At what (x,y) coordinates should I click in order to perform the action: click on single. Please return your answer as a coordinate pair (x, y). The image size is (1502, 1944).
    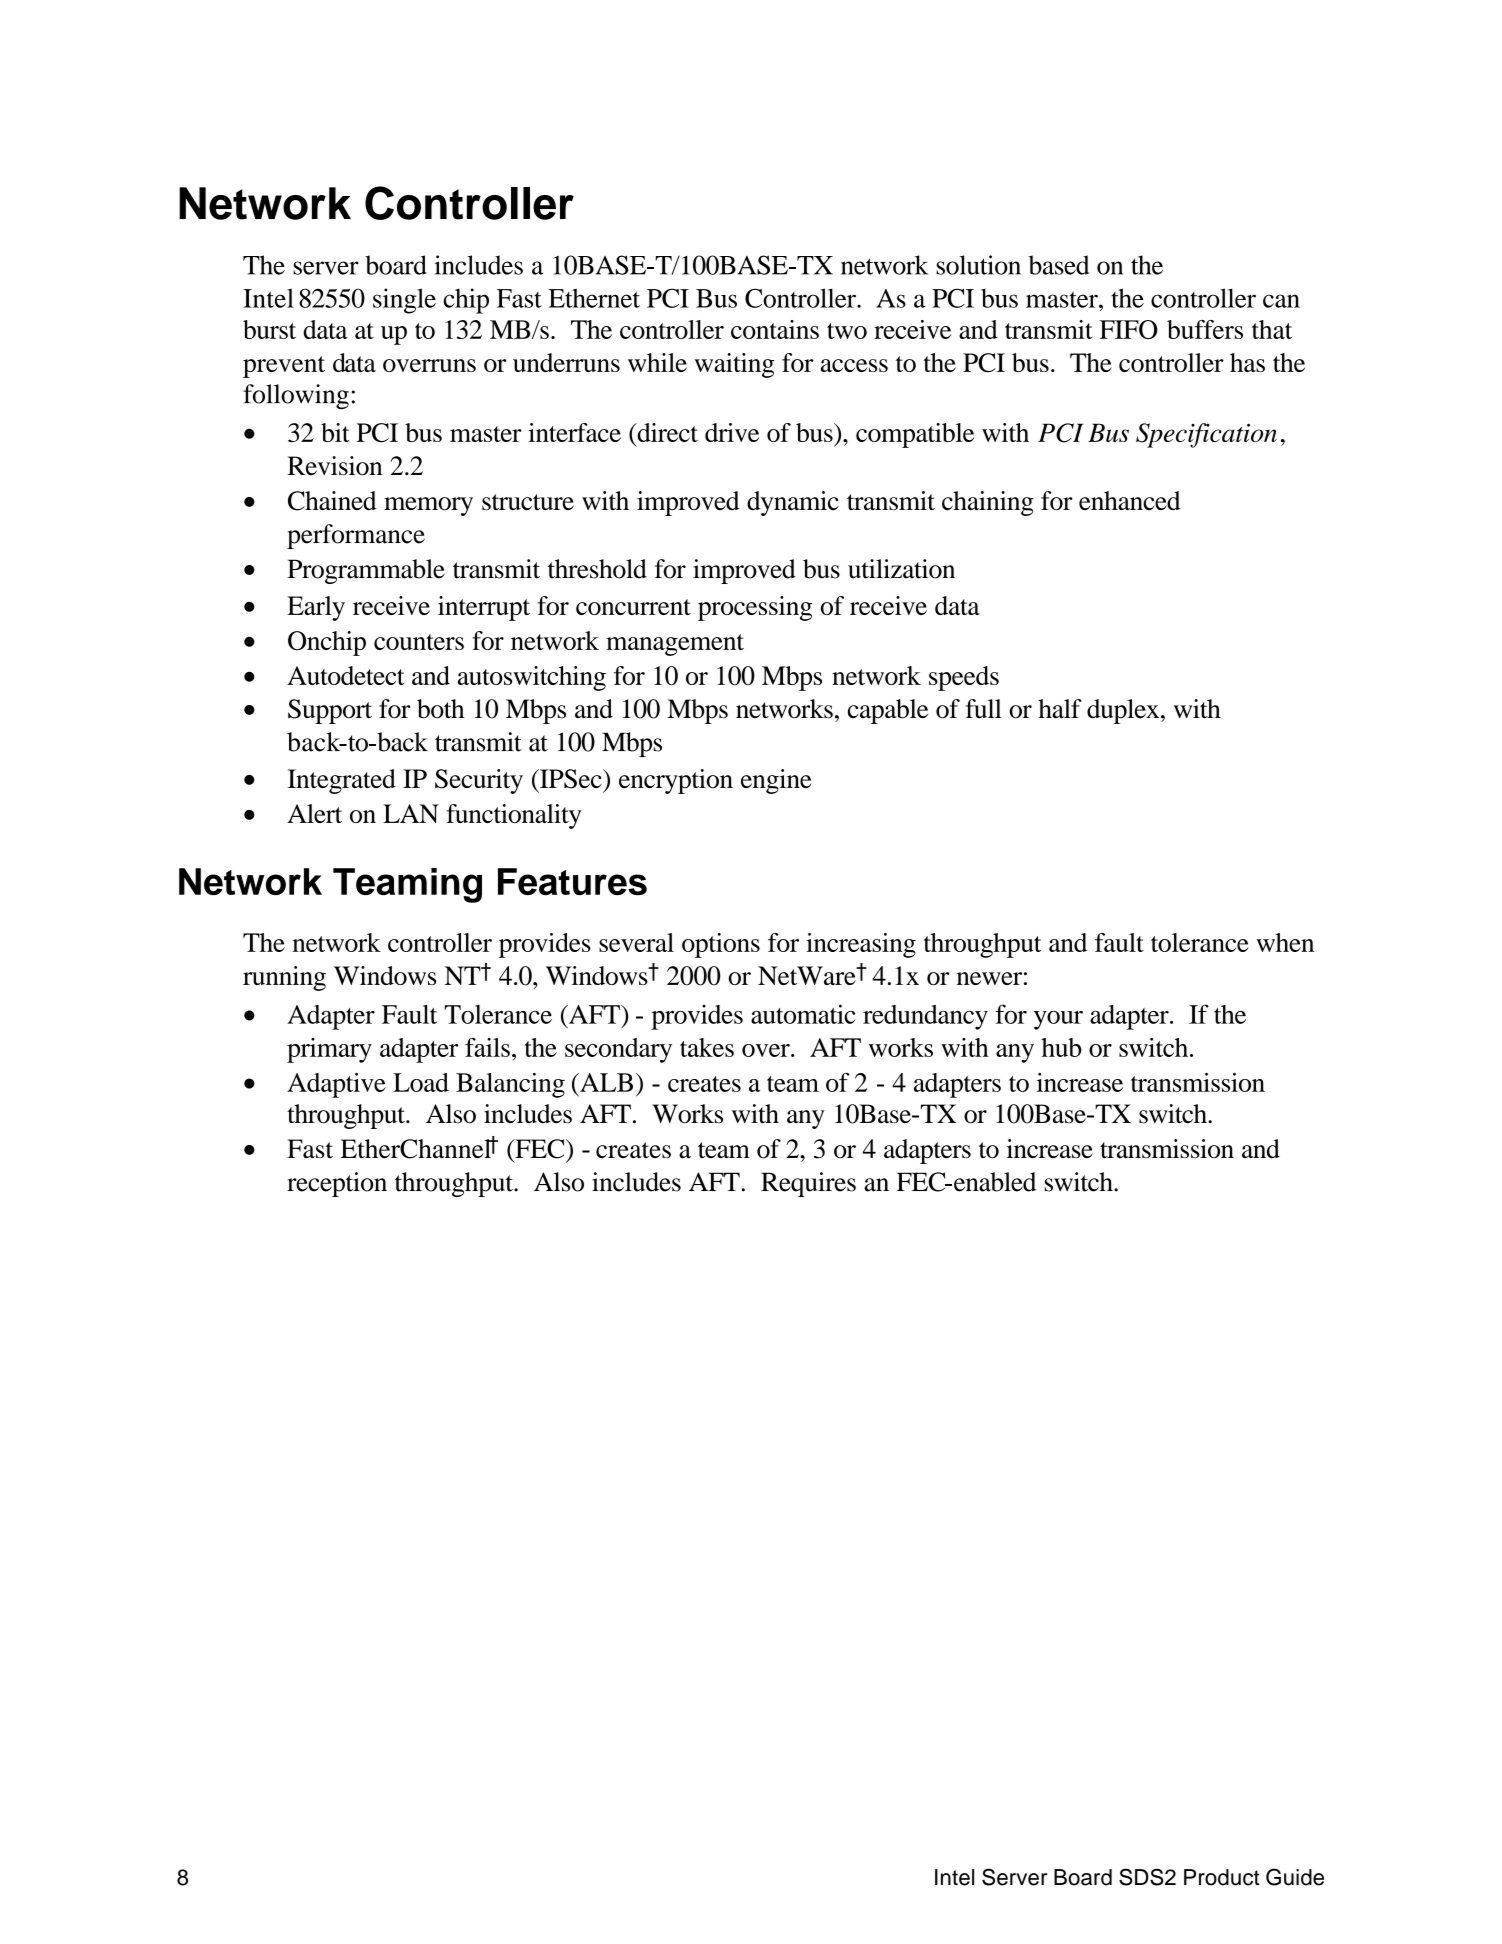
    Looking at the image, I should click on (404, 301).
